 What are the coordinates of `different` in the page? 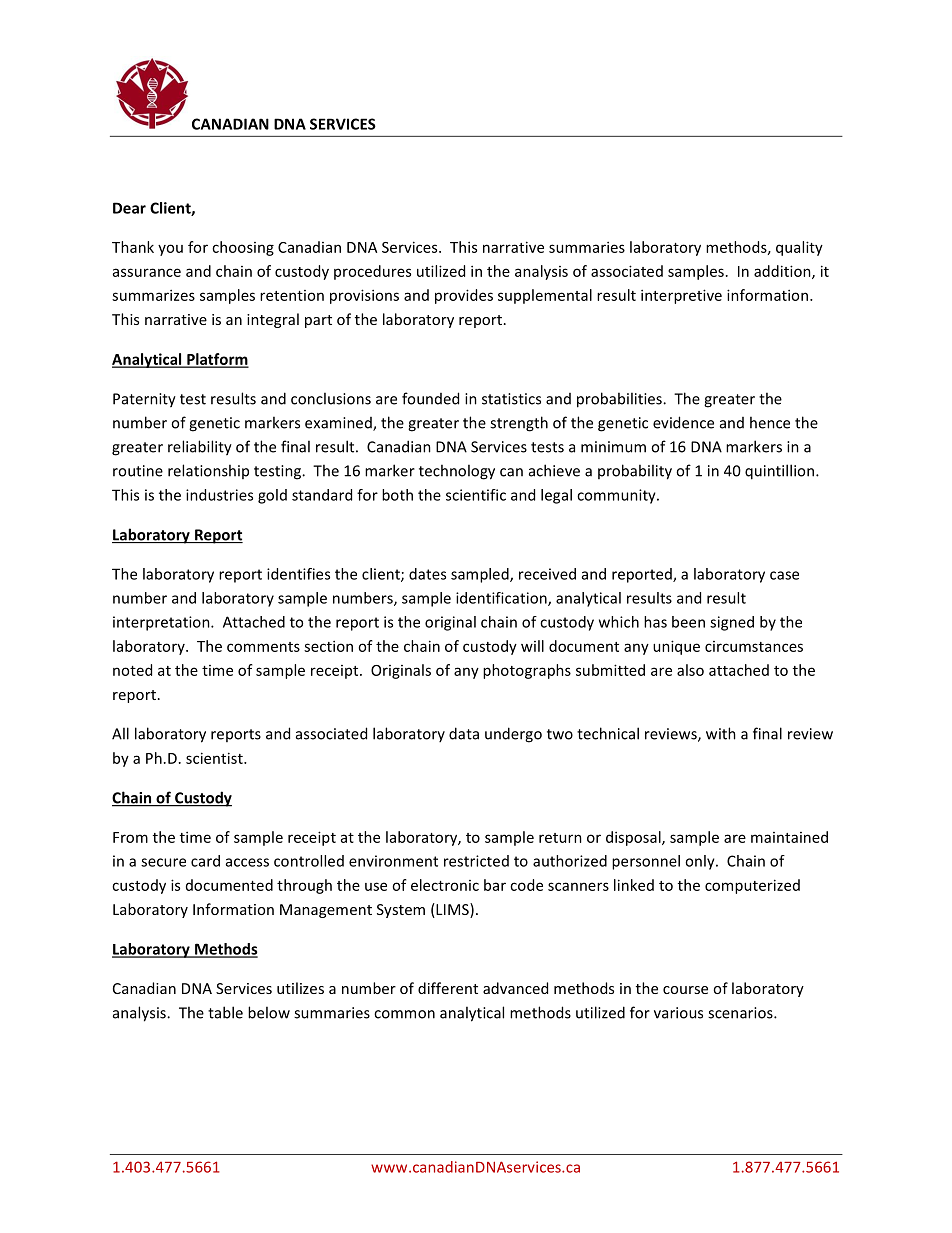 It's located at (448, 988).
